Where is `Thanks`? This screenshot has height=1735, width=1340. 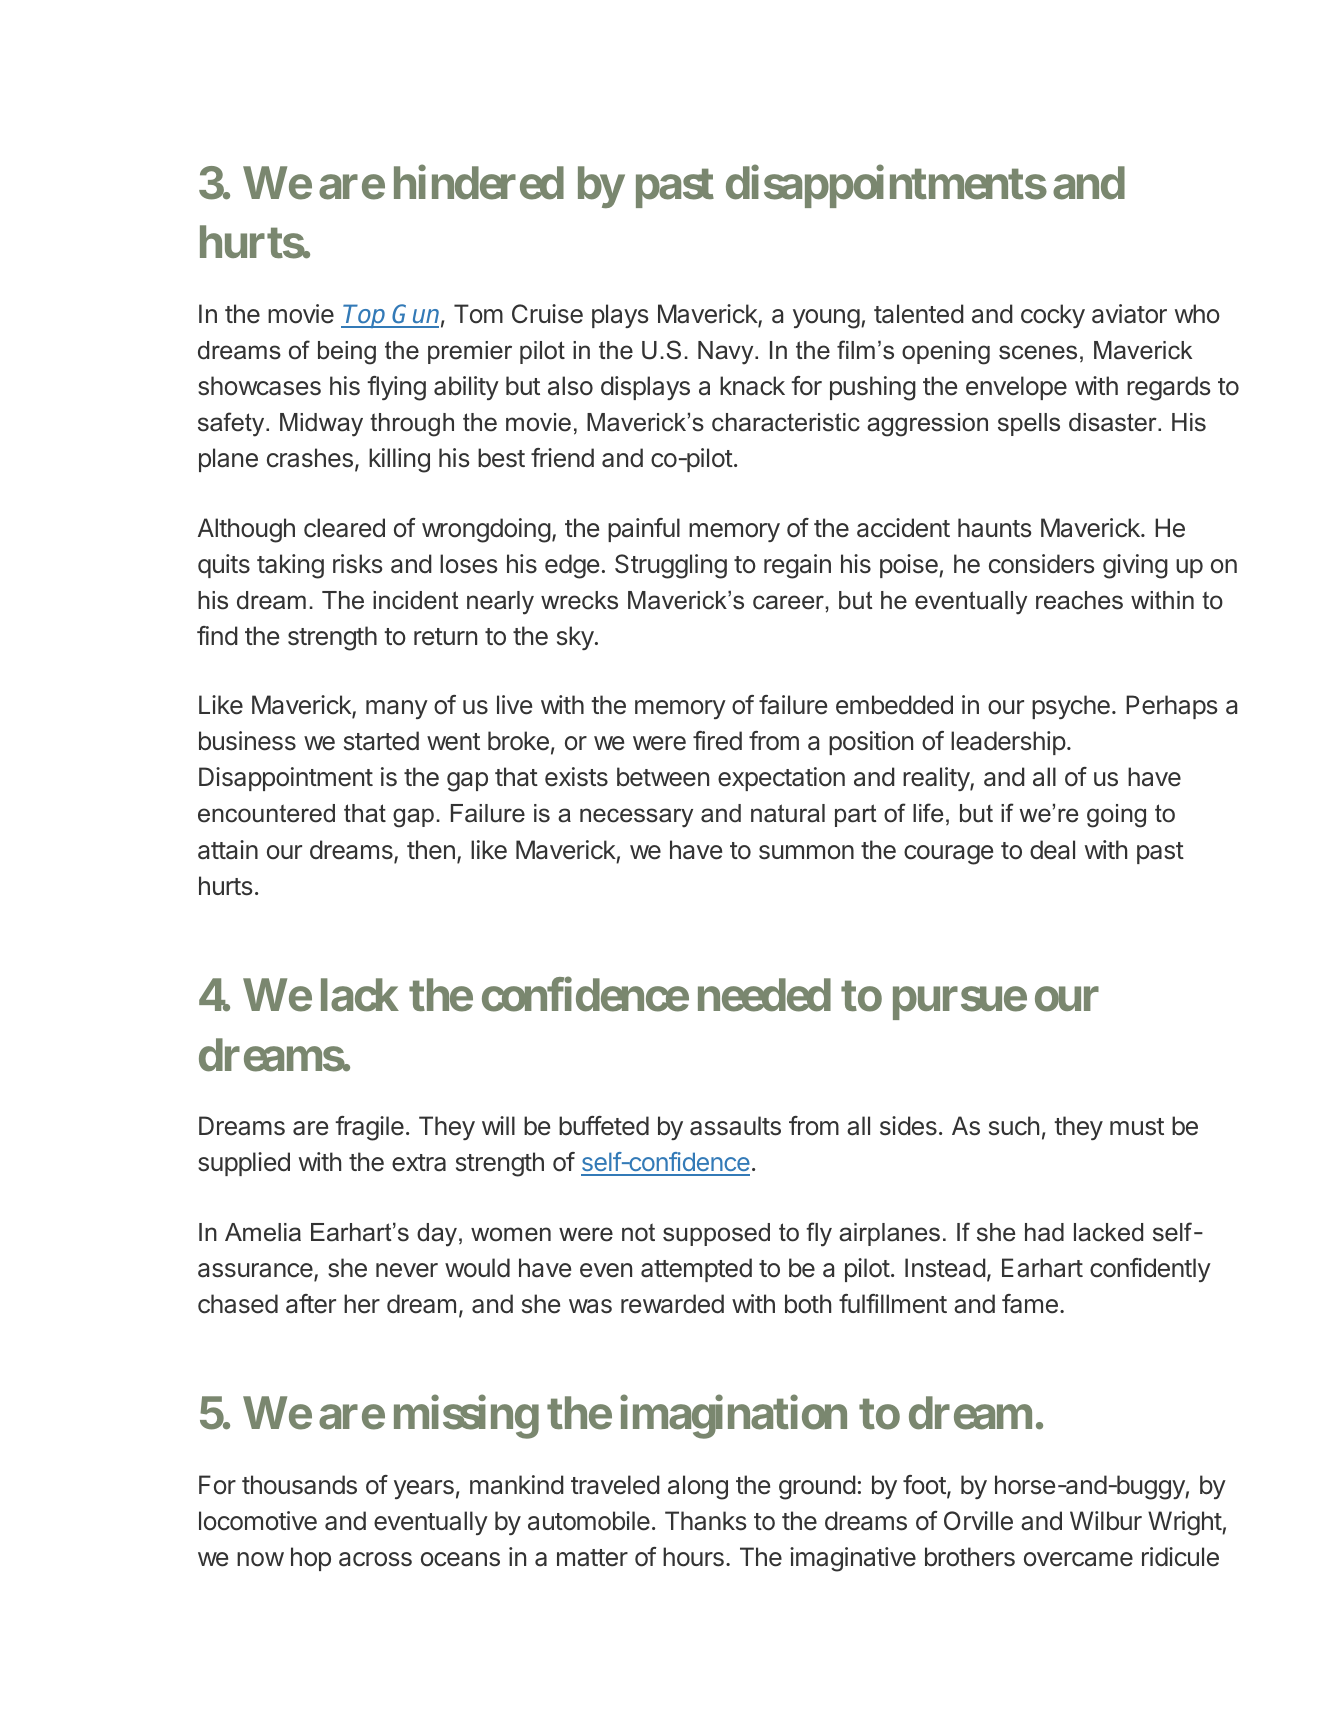
Thanks is located at coordinates (705, 1521).
